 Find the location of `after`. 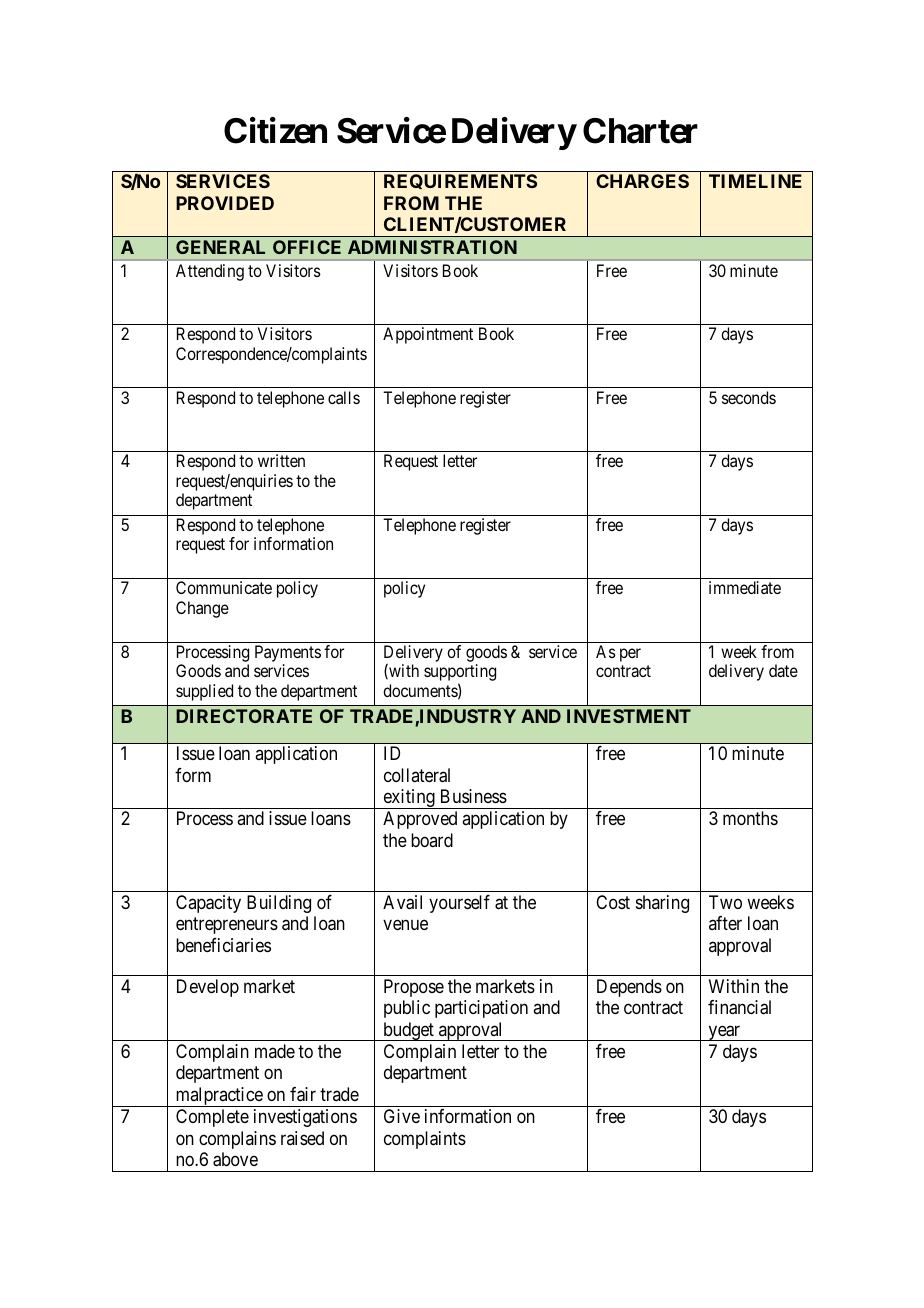

after is located at coordinates (725, 923).
